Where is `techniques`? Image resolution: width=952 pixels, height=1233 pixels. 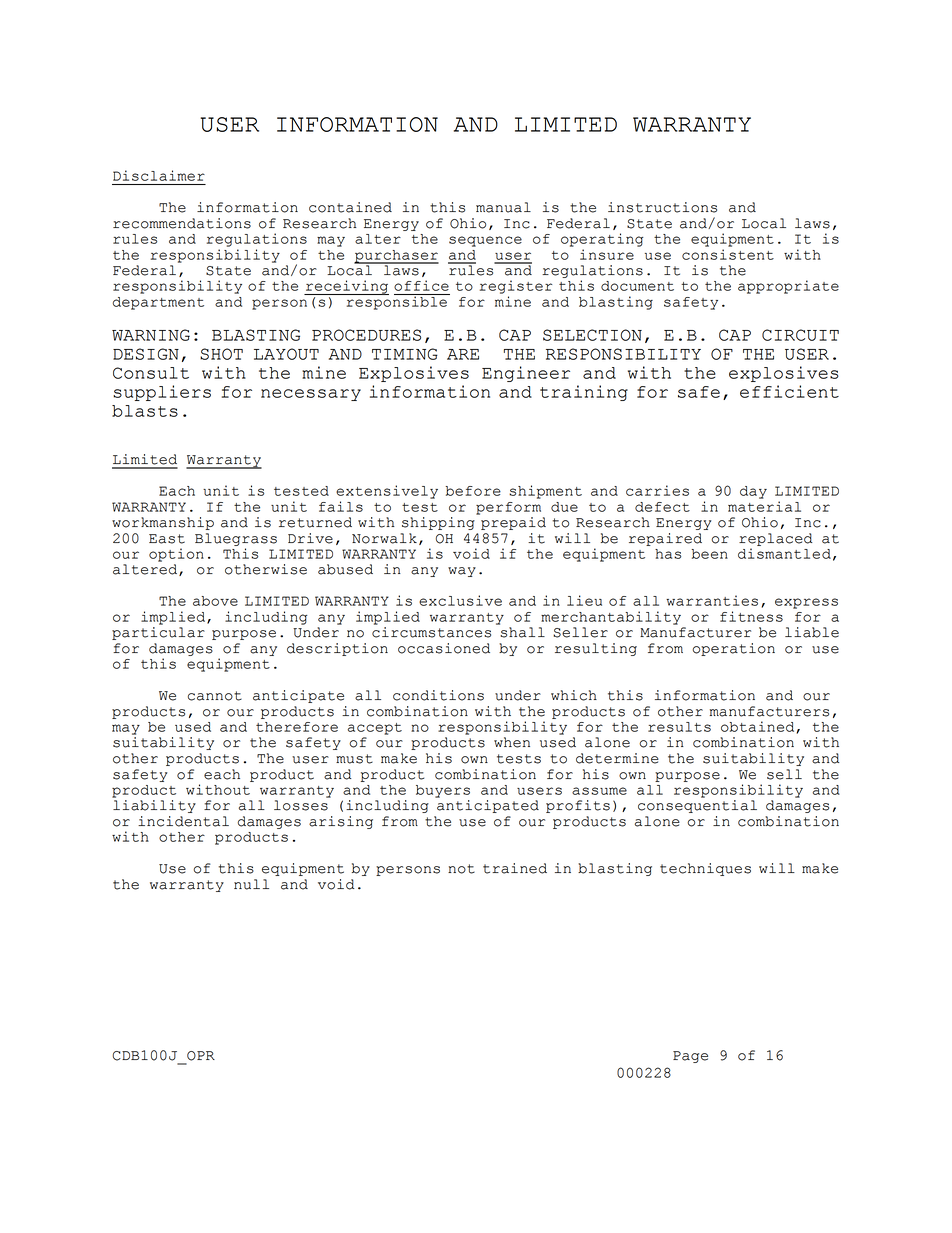 techniques is located at coordinates (705, 869).
